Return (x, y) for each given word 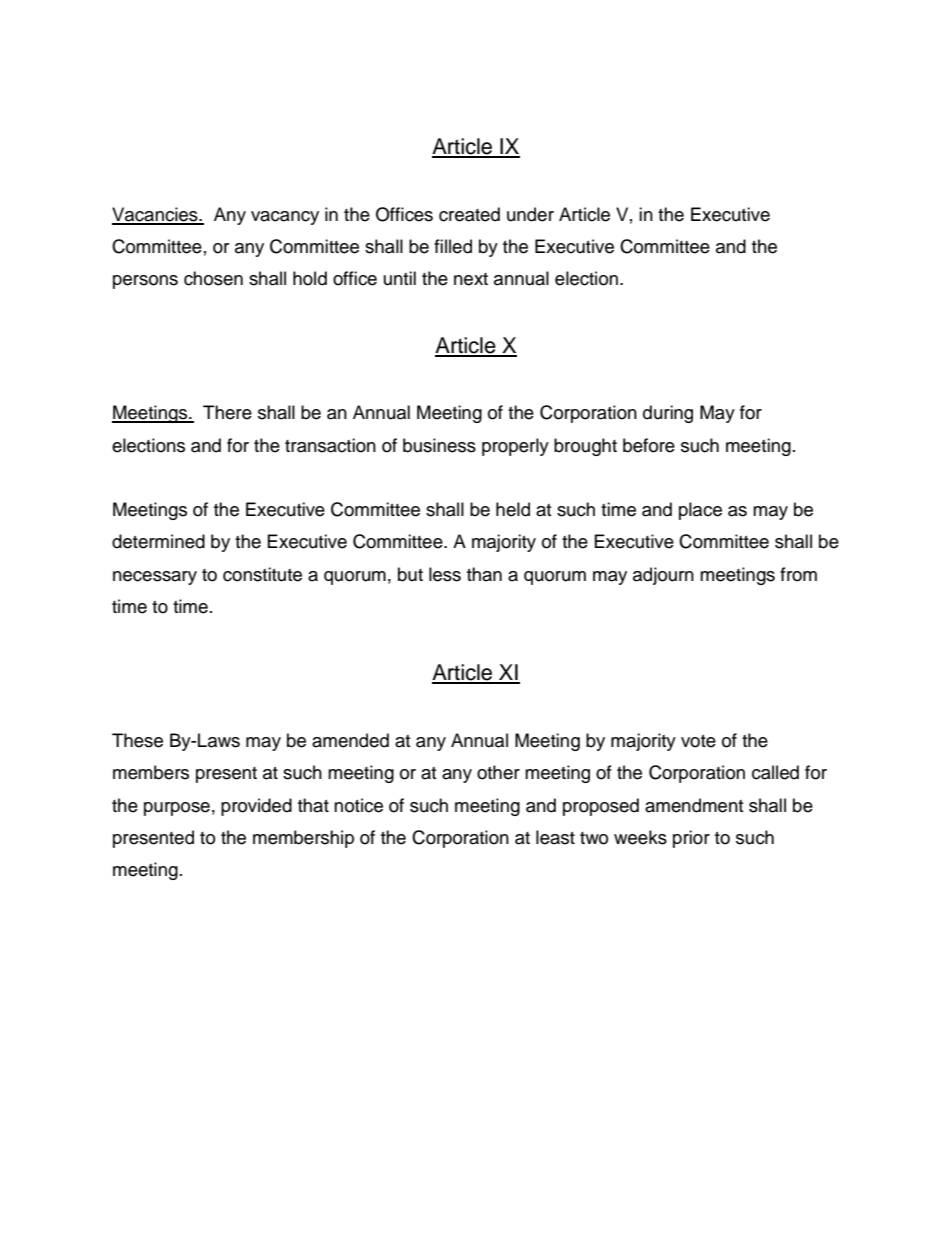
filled (453, 246)
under (530, 214)
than (484, 574)
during (668, 414)
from (798, 574)
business (439, 445)
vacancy (285, 218)
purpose (177, 809)
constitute (262, 574)
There (227, 412)
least (555, 837)
